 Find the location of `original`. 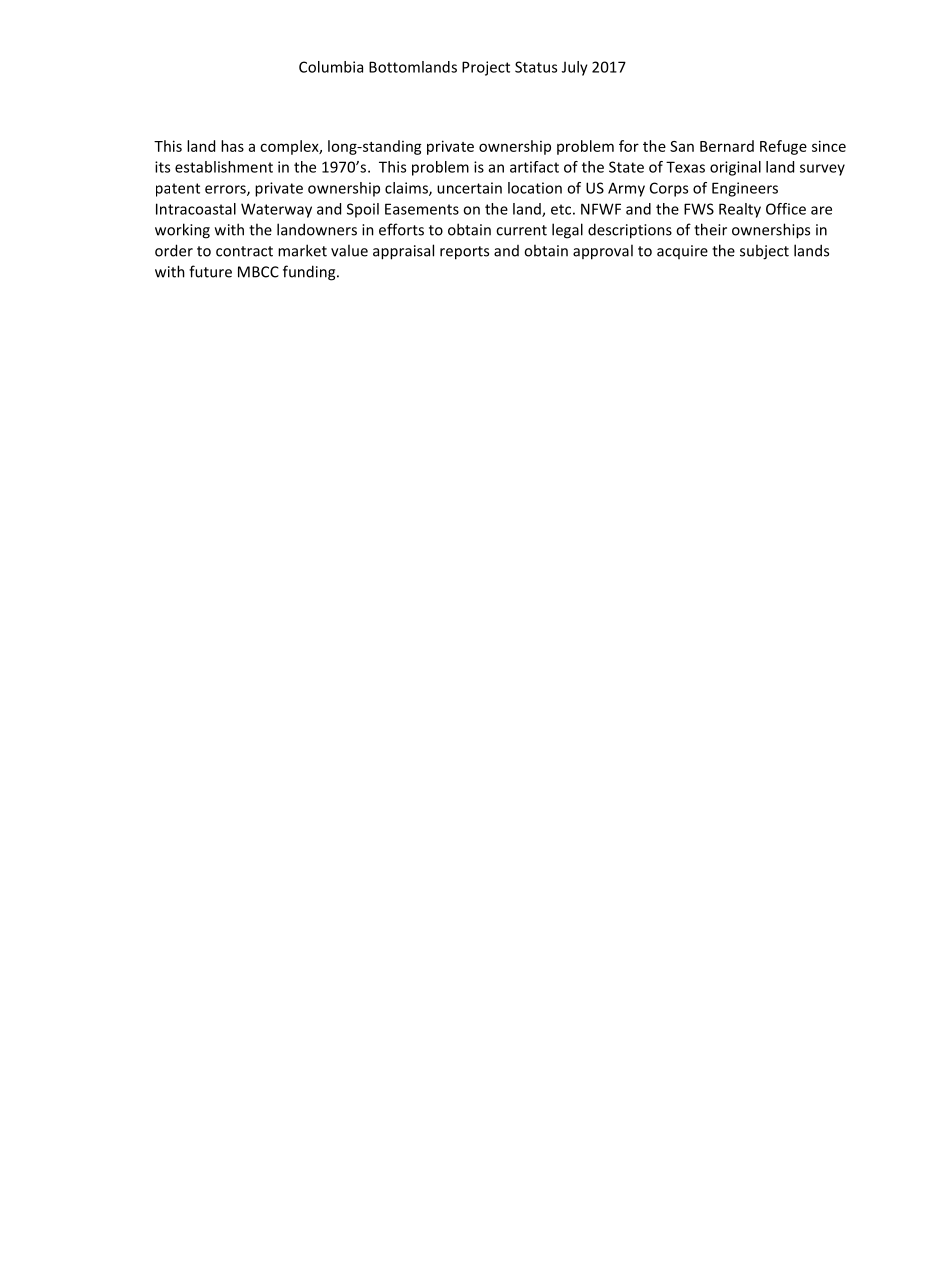

original is located at coordinates (735, 168).
